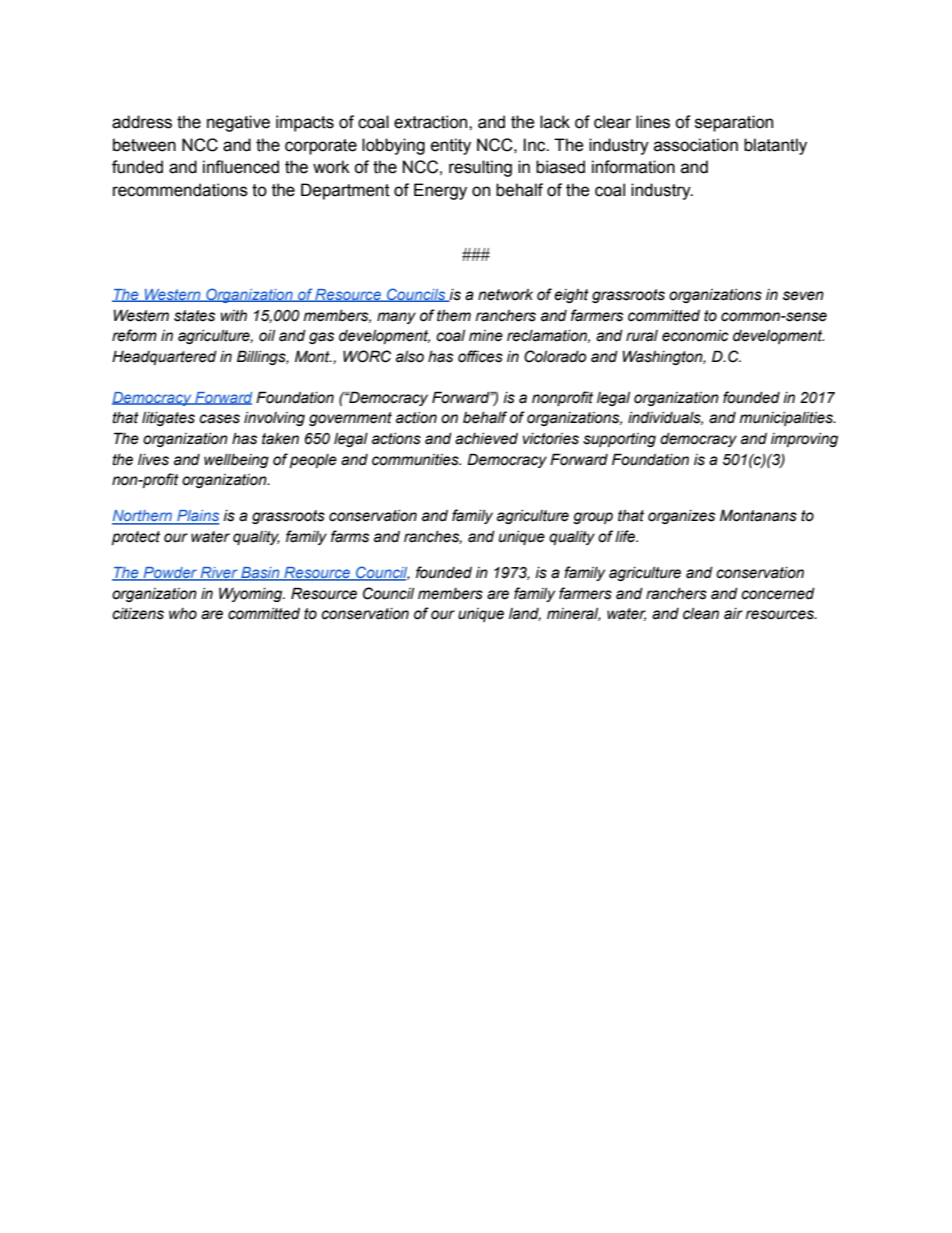 The height and width of the document is (1233, 952). Describe the element at coordinates (803, 296) in the document. I see `seven` at that location.
